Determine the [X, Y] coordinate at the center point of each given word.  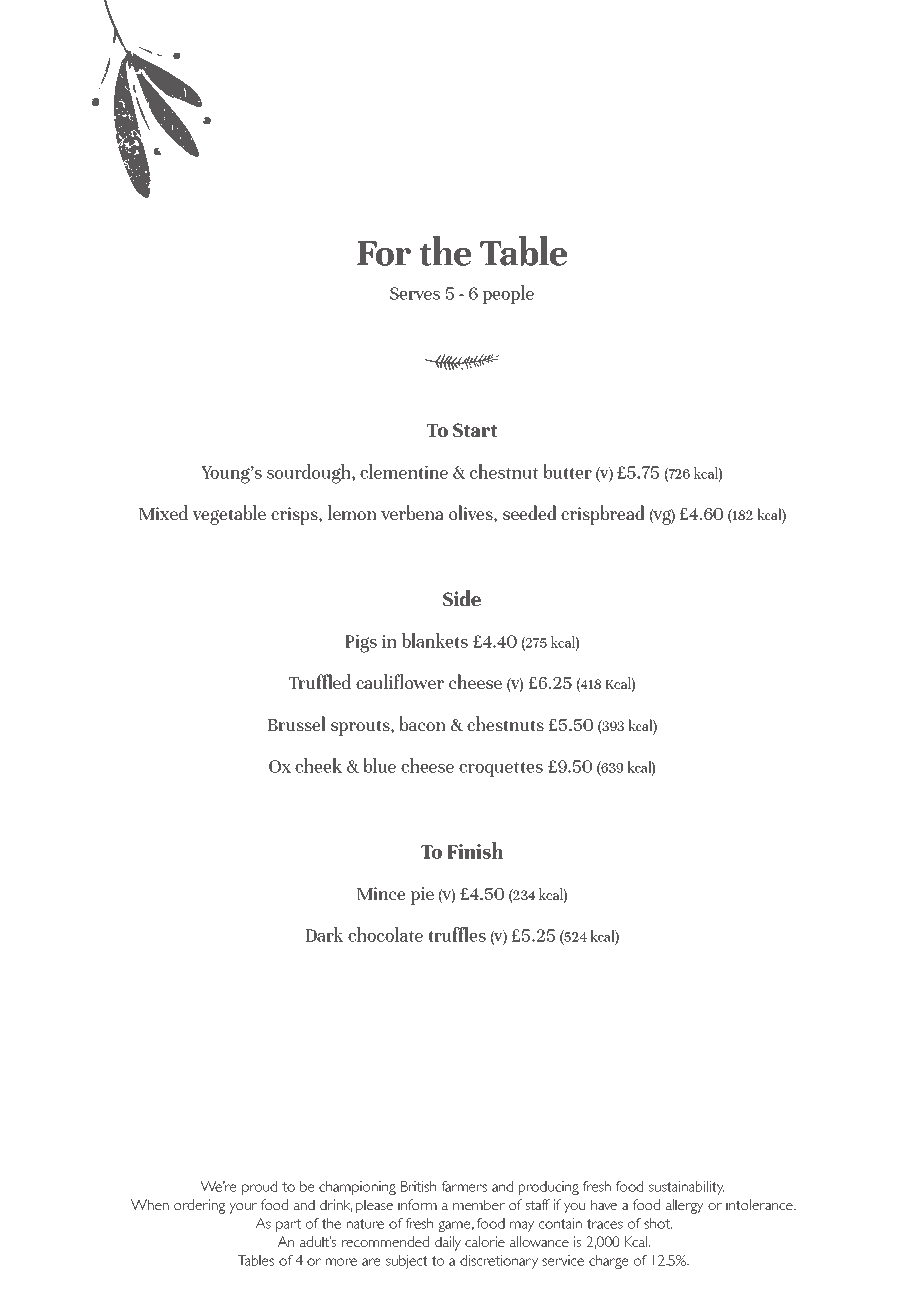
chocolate [385, 934]
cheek [318, 765]
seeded [530, 512]
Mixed [163, 512]
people [508, 294]
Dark [325, 934]
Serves [415, 293]
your [243, 1208]
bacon [422, 723]
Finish [475, 850]
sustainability [686, 1188]
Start [475, 430]
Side [462, 598]
